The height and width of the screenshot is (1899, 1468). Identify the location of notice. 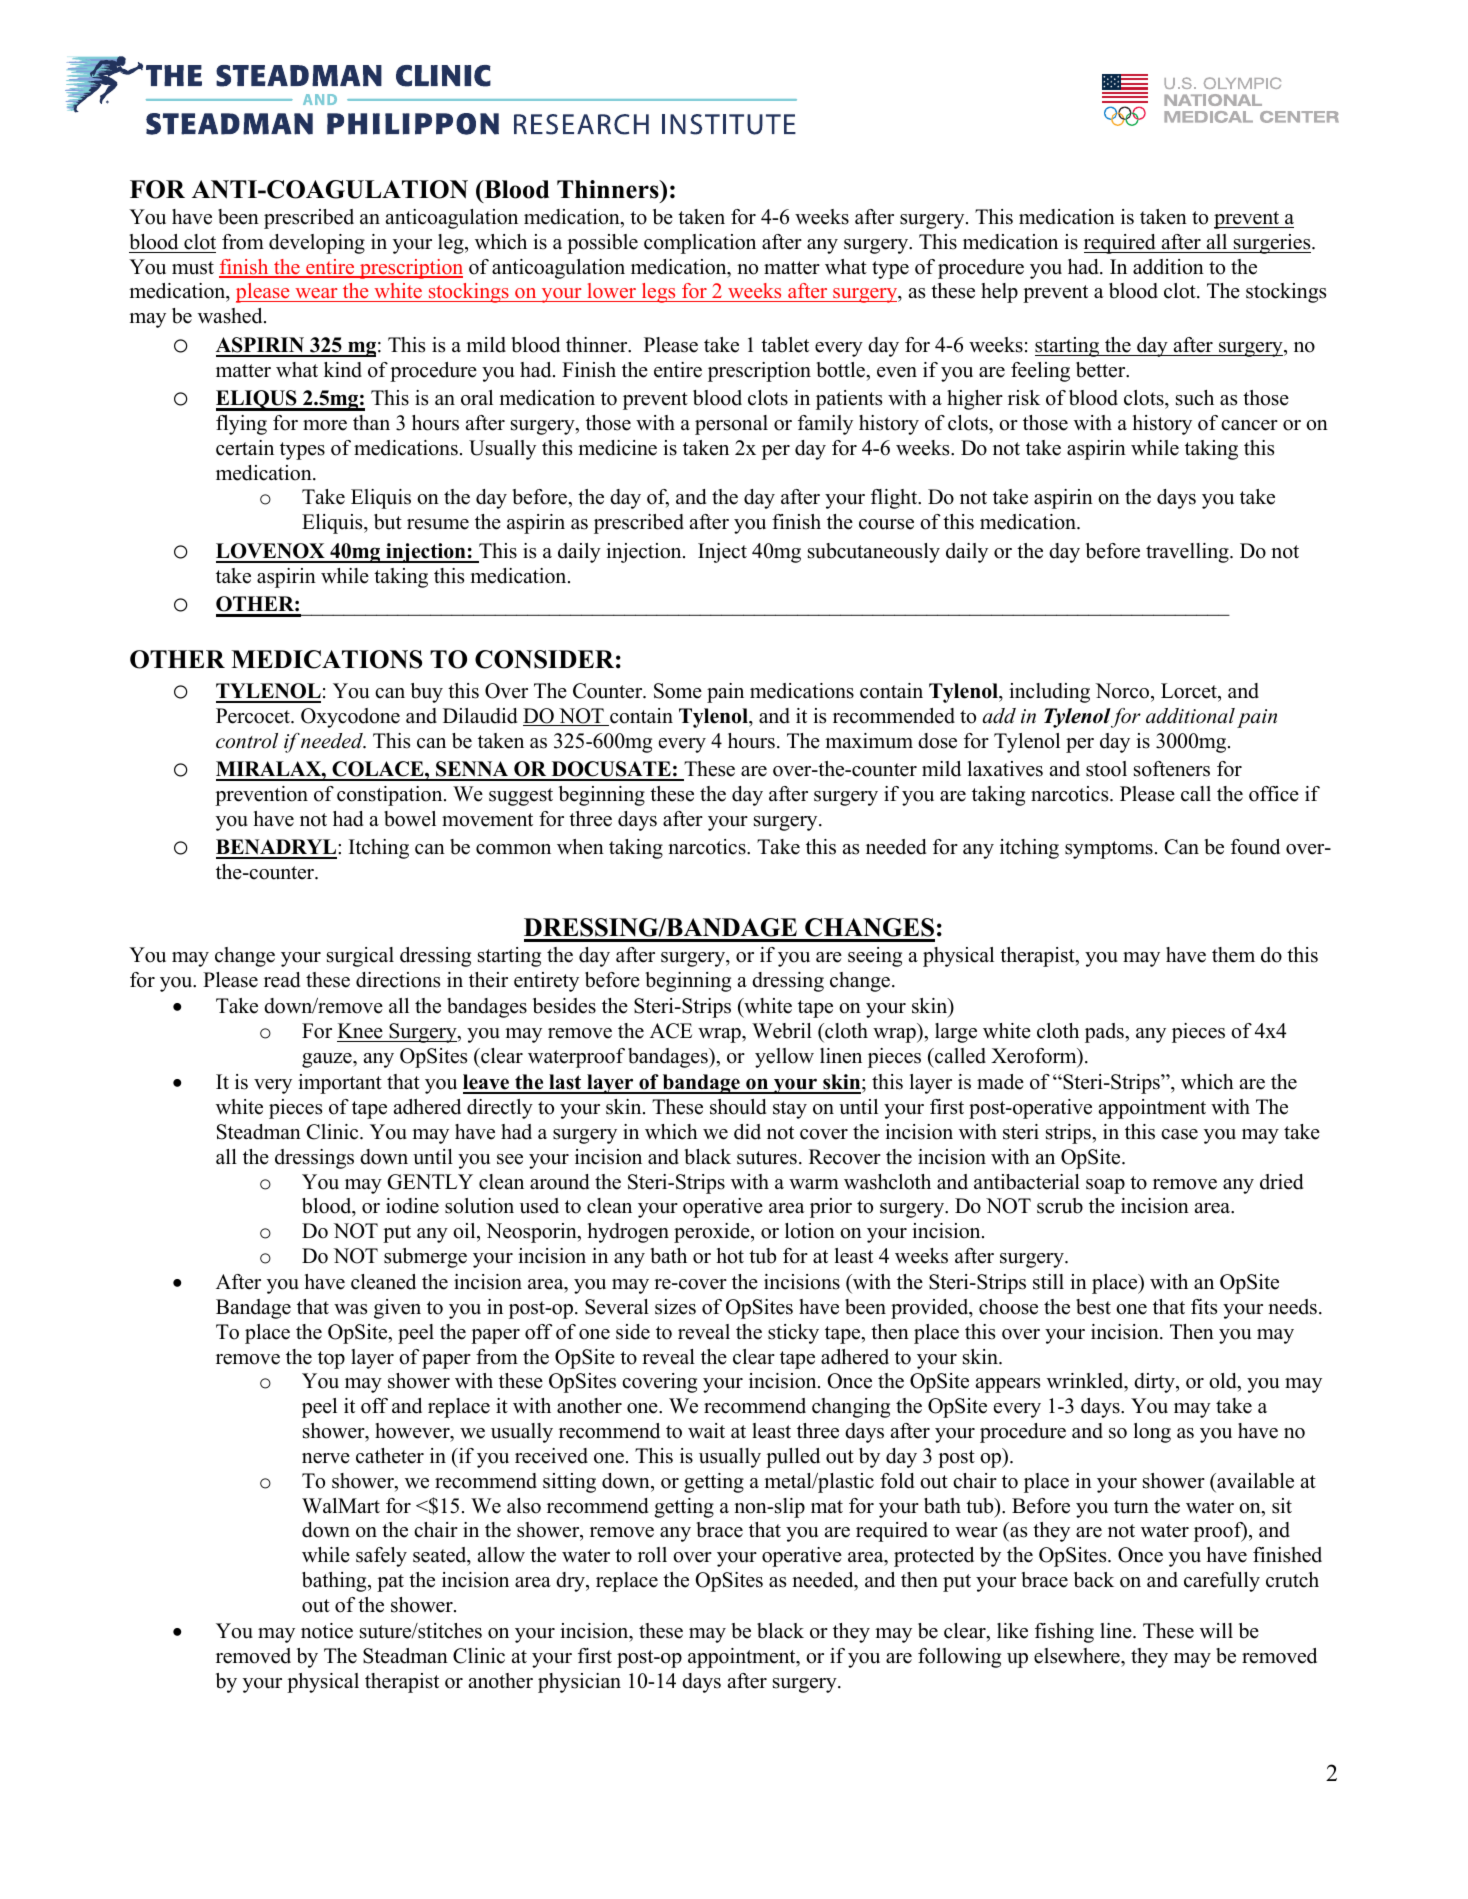
(327, 1631).
